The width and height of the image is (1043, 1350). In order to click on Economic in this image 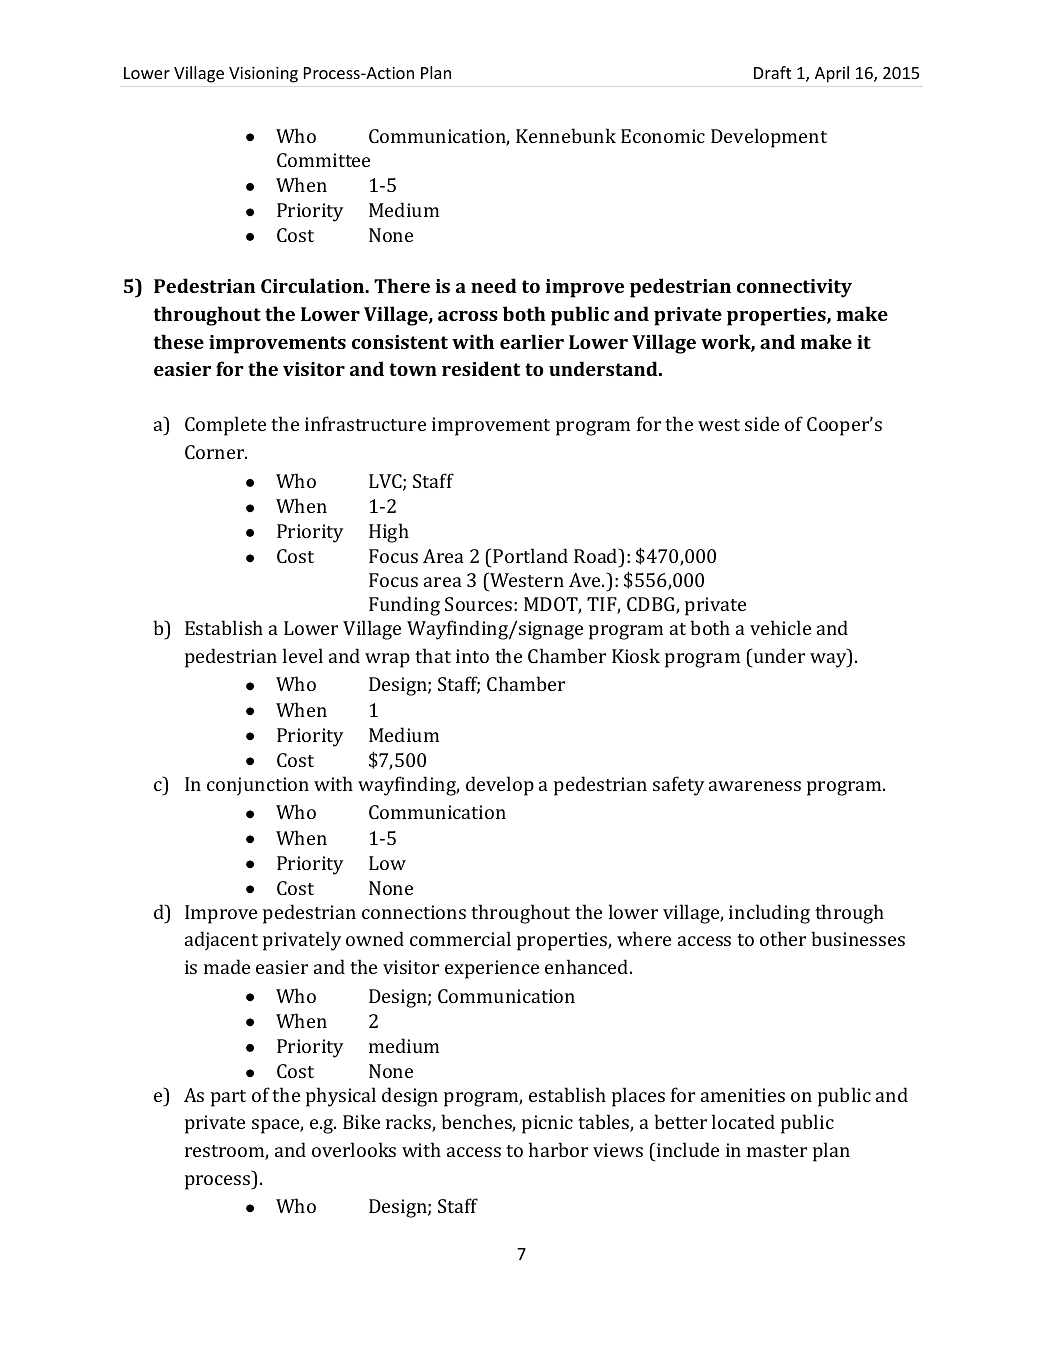, I will do `click(663, 136)`.
